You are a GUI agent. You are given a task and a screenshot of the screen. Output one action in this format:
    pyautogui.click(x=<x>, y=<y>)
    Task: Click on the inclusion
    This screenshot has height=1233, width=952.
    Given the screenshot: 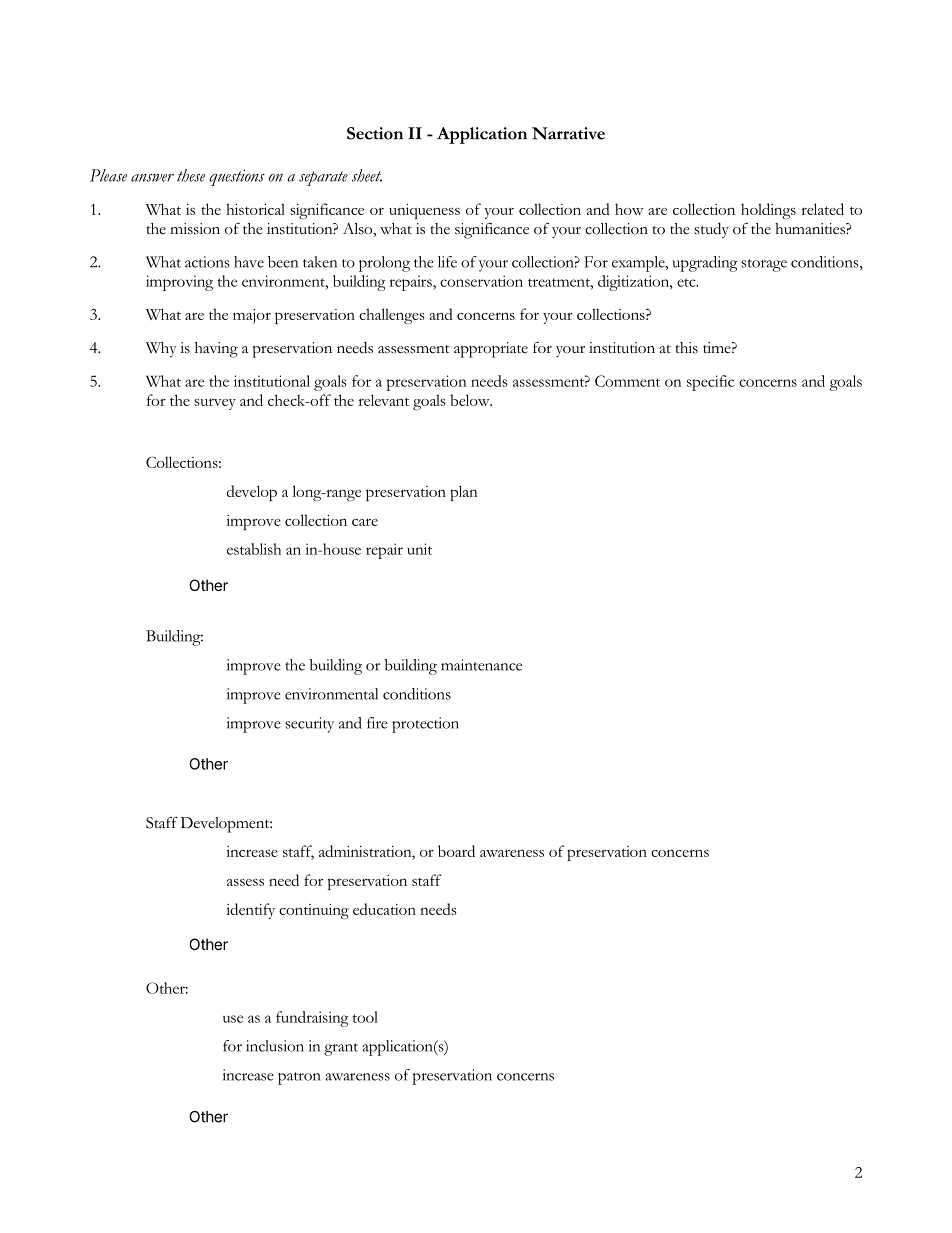 What is the action you would take?
    pyautogui.click(x=275, y=1046)
